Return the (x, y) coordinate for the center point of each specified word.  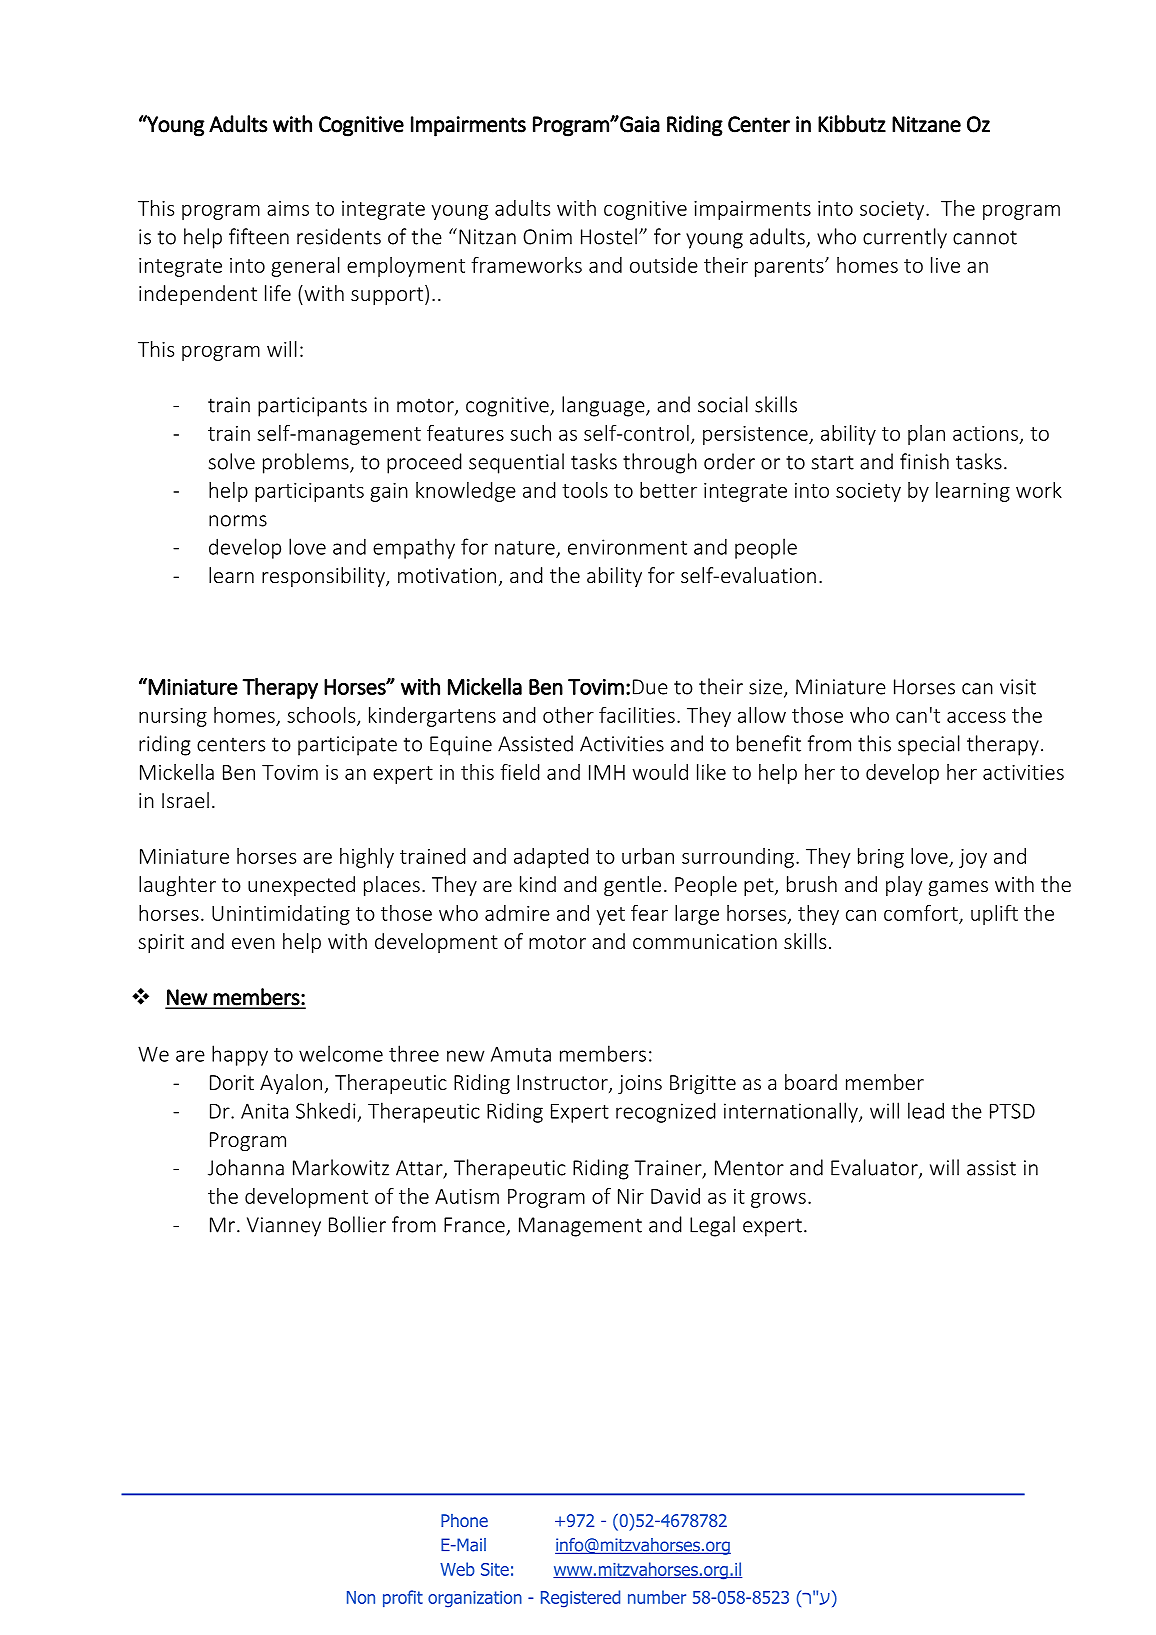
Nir (631, 1196)
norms (238, 521)
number (657, 1597)
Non (361, 1597)
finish (924, 461)
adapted (551, 858)
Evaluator (875, 1168)
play (904, 886)
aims (288, 208)
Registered (580, 1599)
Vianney (284, 1227)
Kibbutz (852, 124)
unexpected (301, 886)
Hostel (609, 236)
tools (585, 490)
